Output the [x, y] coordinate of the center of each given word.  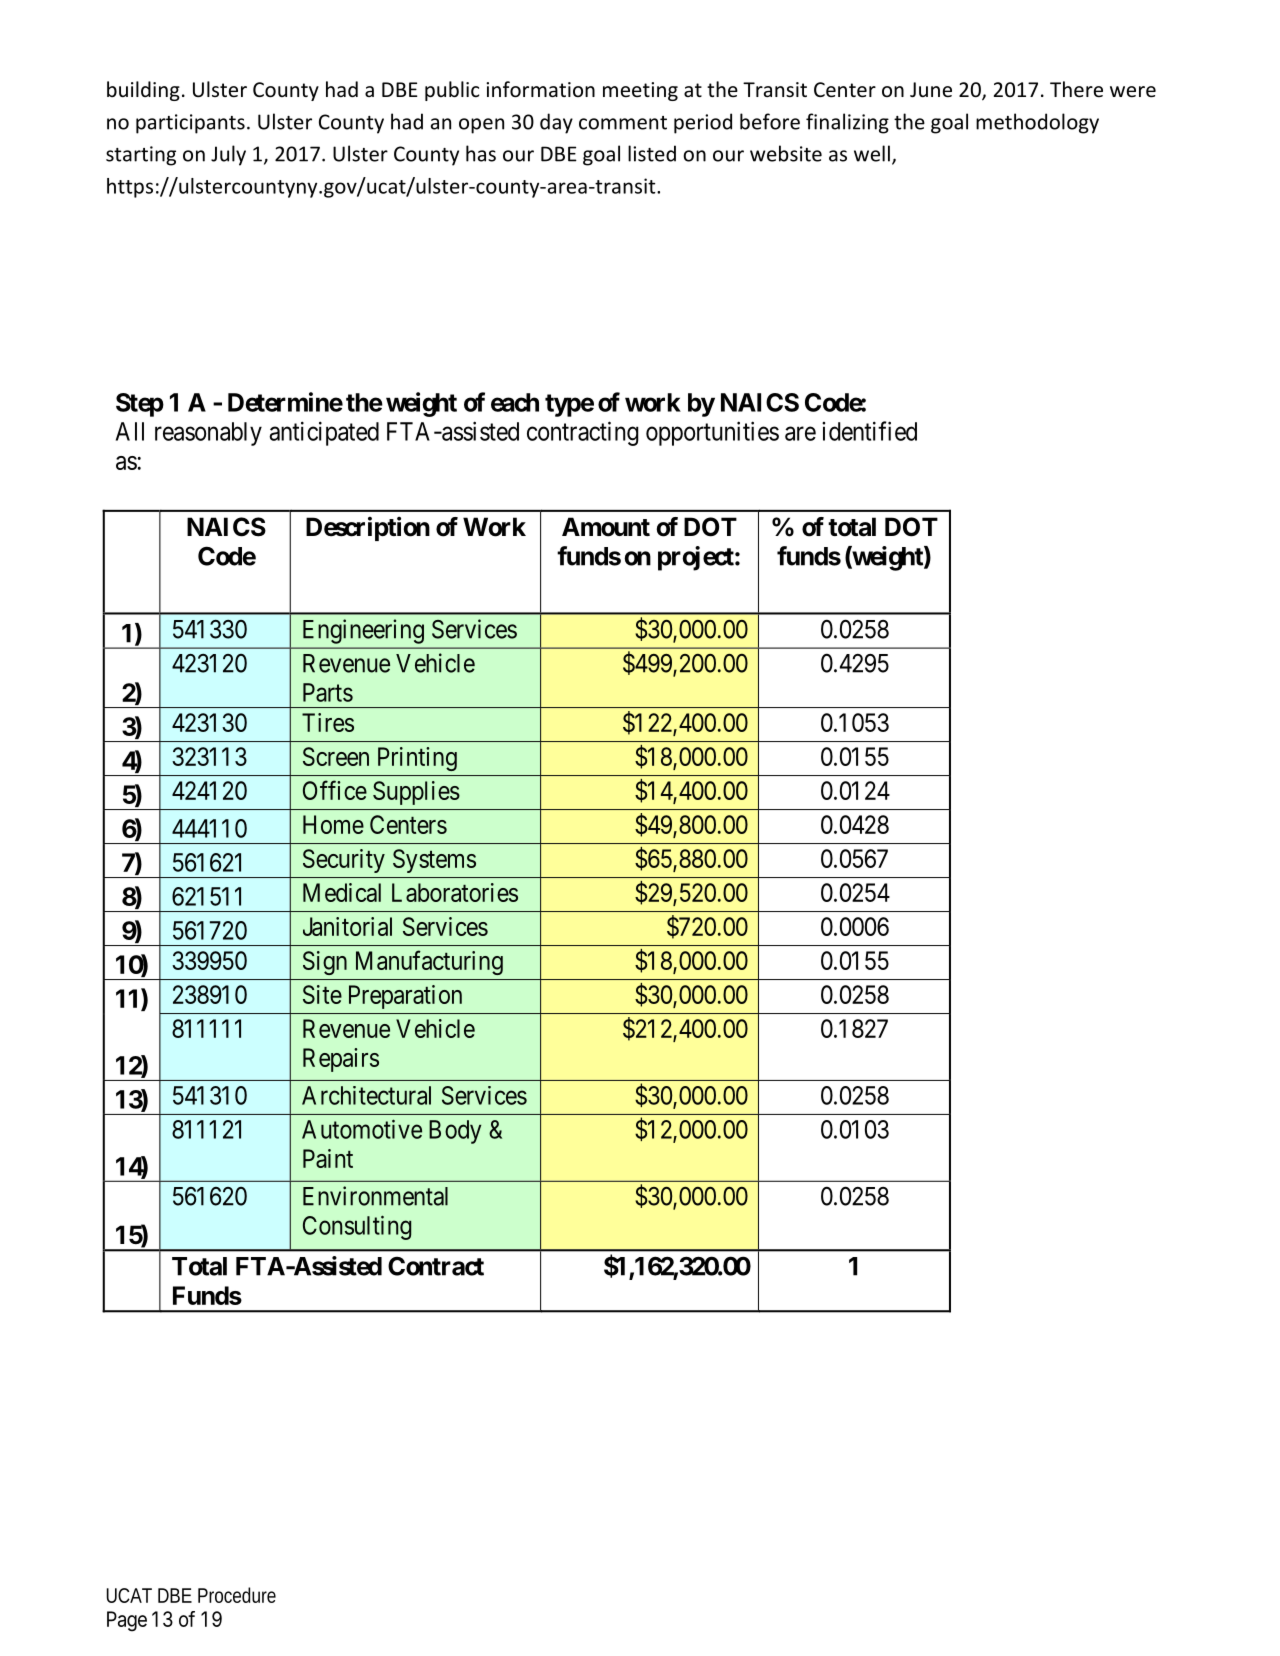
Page [127, 1621]
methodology [1037, 123]
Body [455, 1132]
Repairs [341, 1060]
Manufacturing [429, 962]
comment [623, 123]
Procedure [237, 1595]
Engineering [363, 631]
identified [869, 431]
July [228, 155]
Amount [606, 527]
